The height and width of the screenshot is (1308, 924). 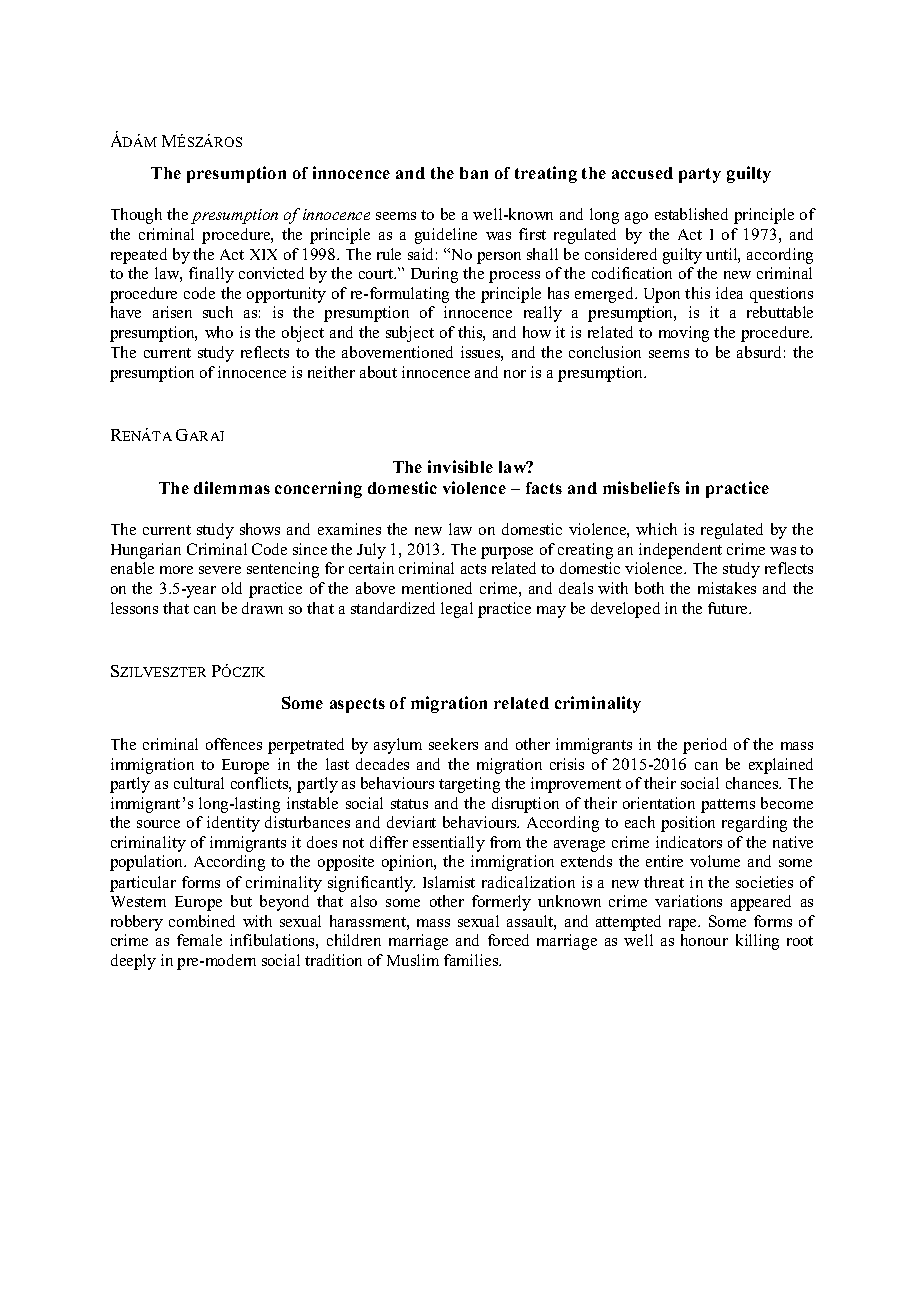 What do you see at coordinates (507, 553) in the screenshot?
I see `purpose` at bounding box center [507, 553].
